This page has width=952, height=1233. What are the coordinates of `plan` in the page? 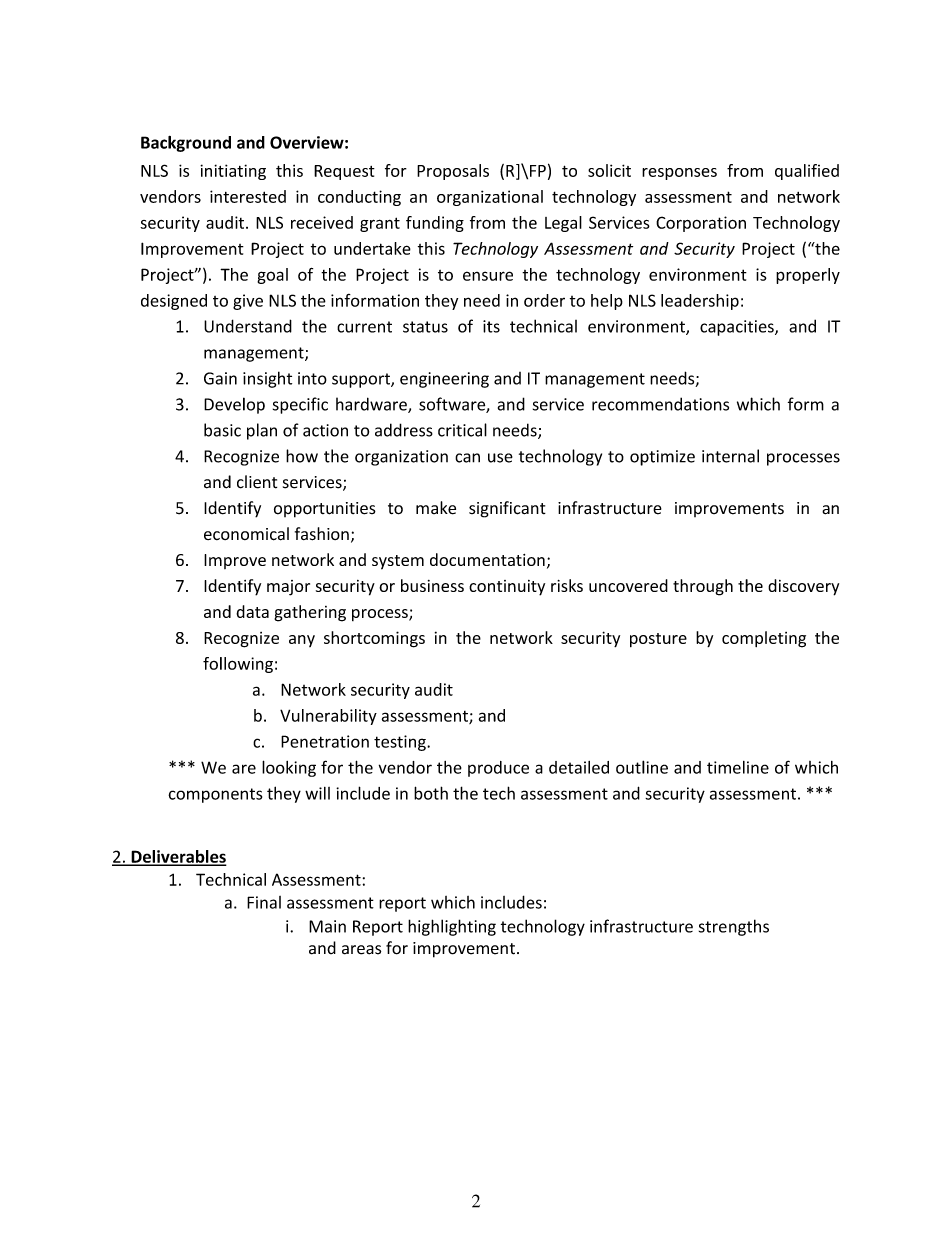 It's located at (262, 431).
